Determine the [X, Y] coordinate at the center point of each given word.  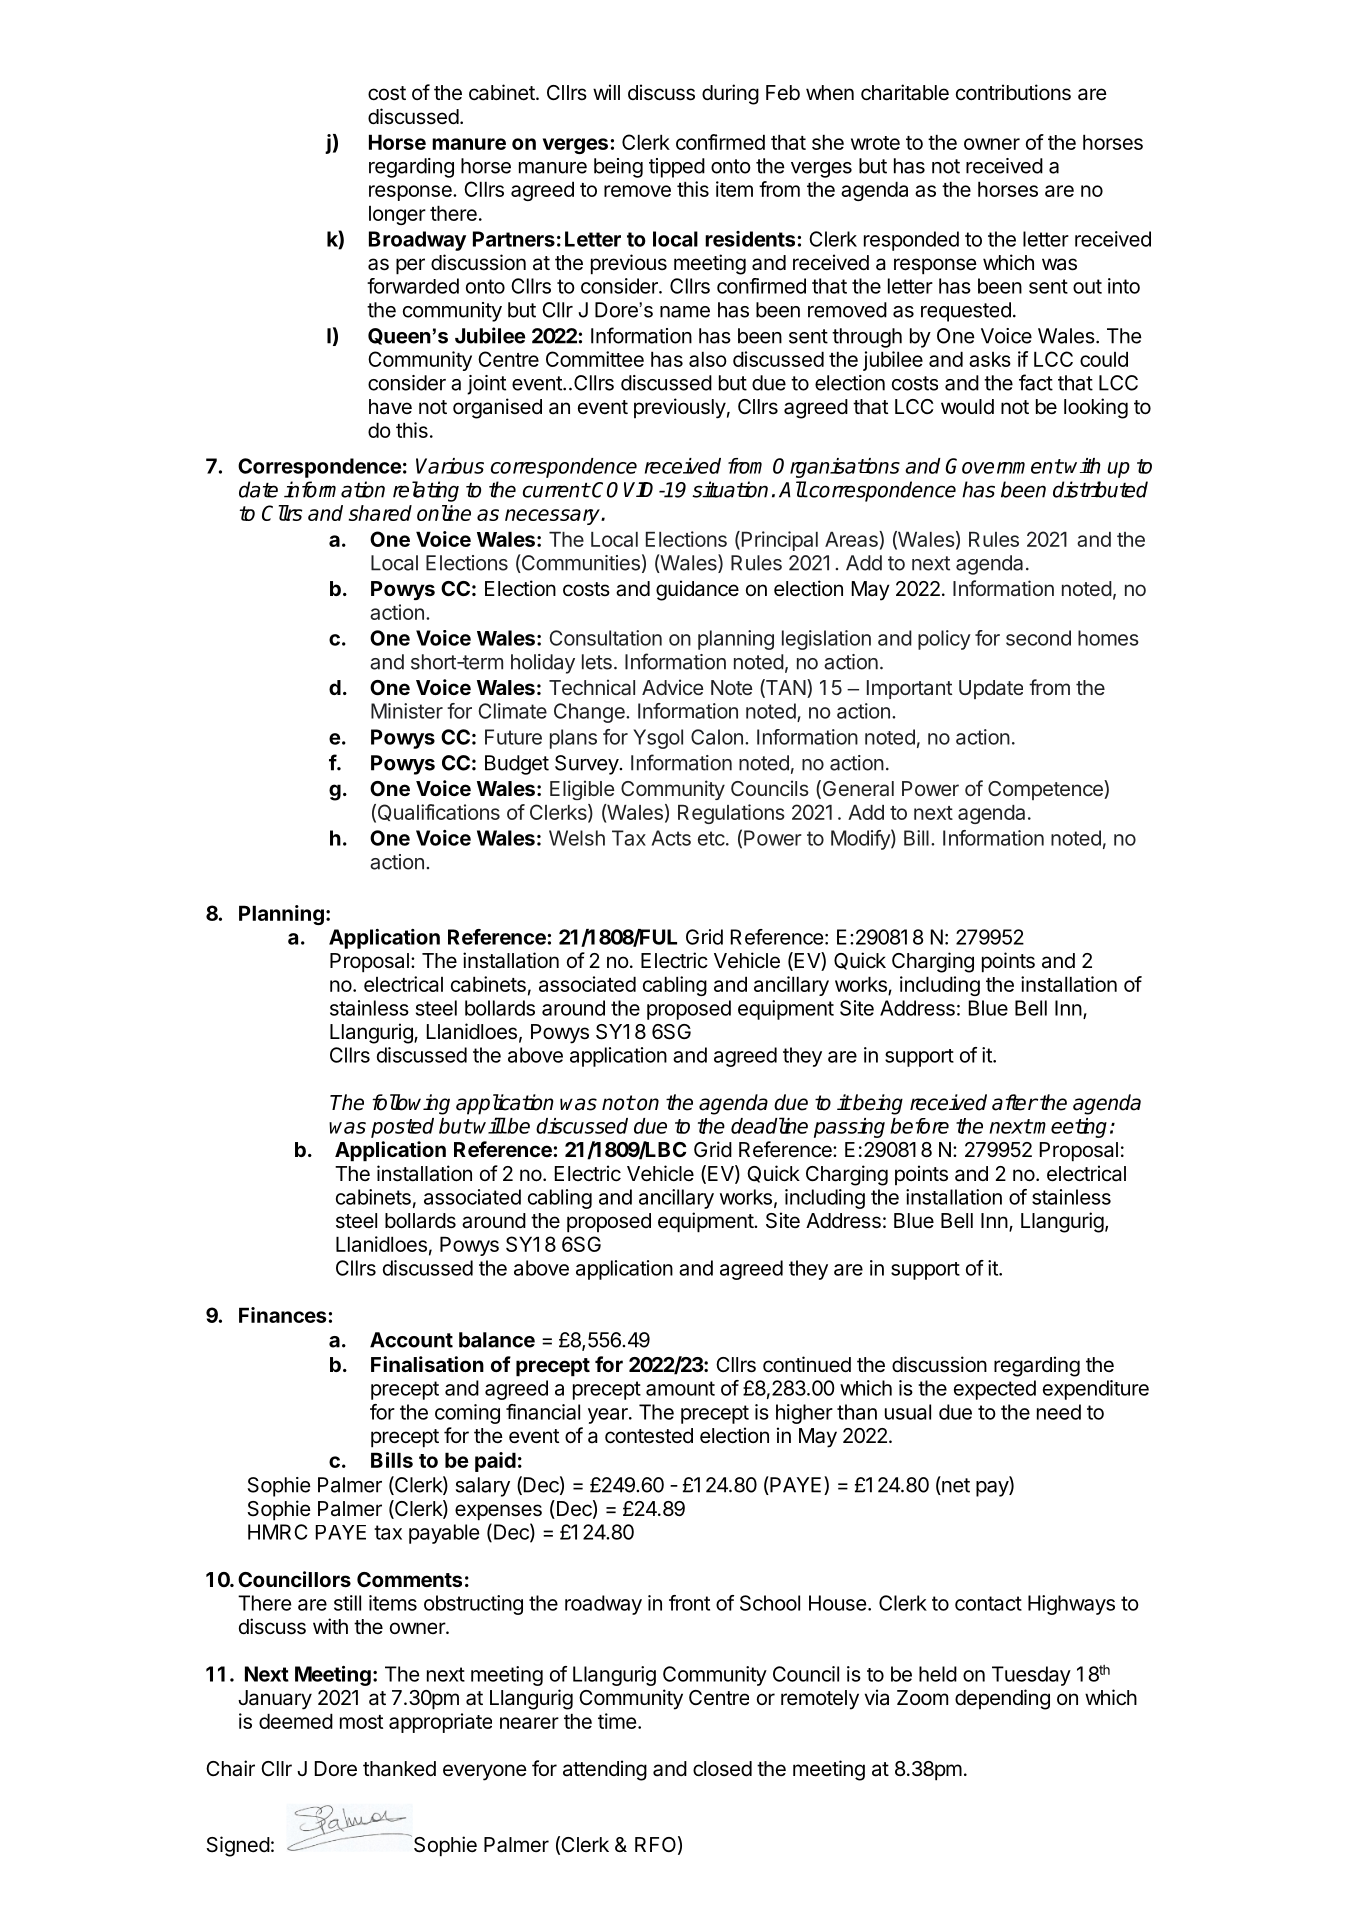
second [1038, 638]
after [1015, 1102]
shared [380, 513]
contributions [1013, 92]
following [411, 1104]
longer [397, 215]
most [361, 1722]
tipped [677, 168]
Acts [671, 838]
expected [995, 1390]
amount [680, 1388]
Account [411, 1340]
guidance [697, 590]
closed [722, 1769]
